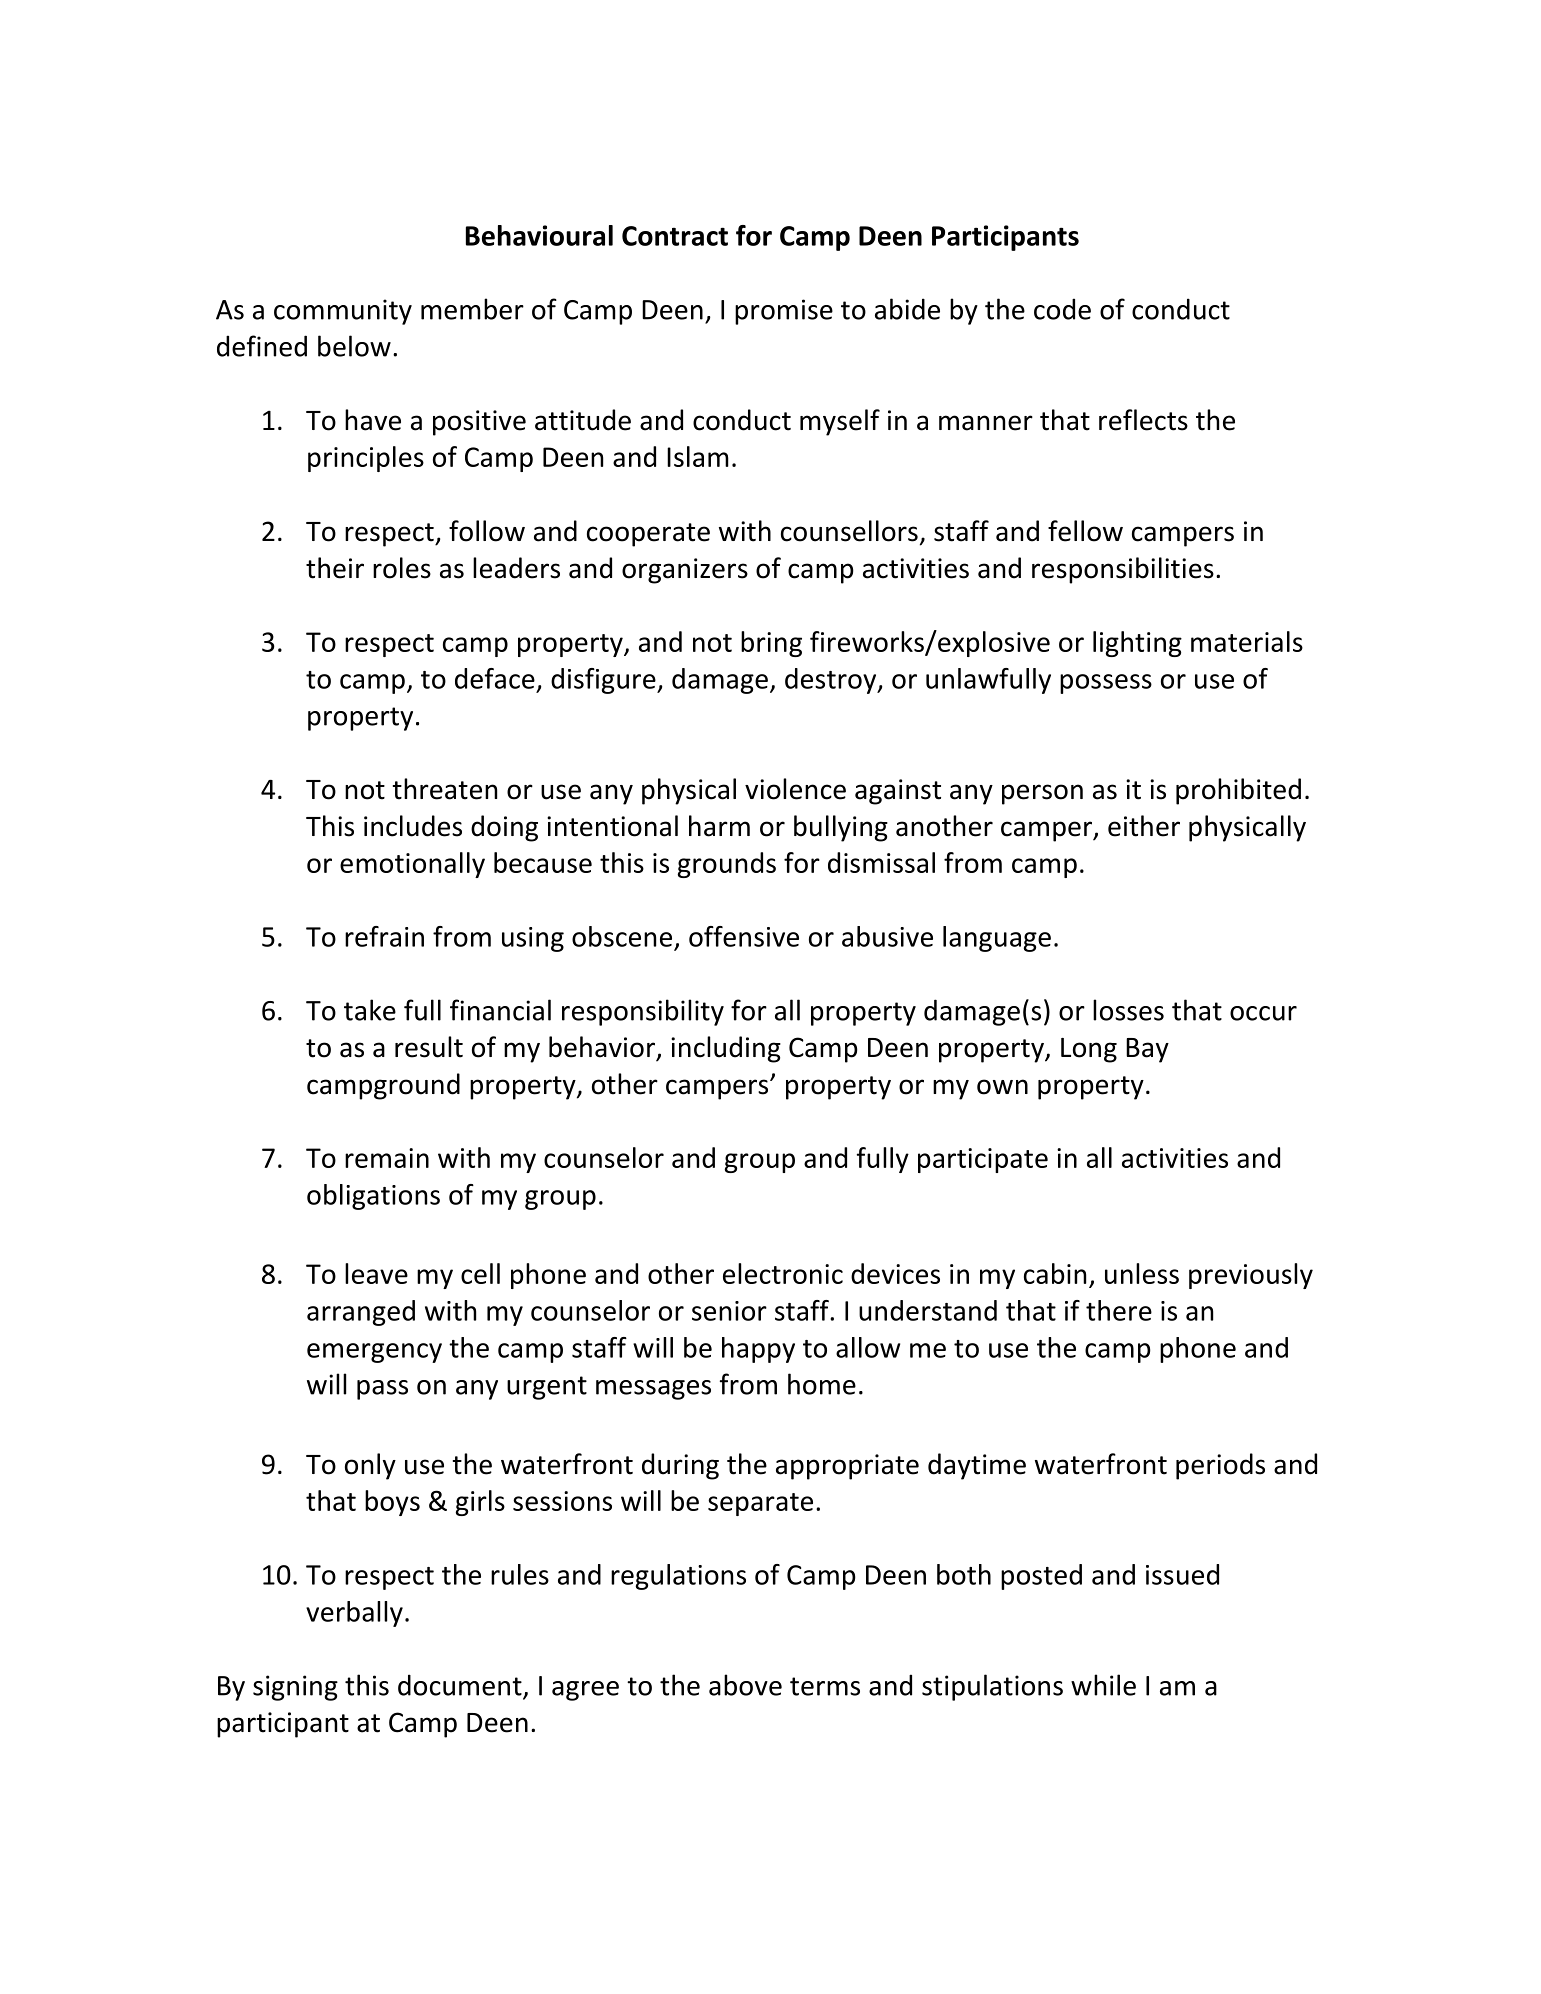  What do you see at coordinates (744, 936) in the screenshot?
I see `offensive` at bounding box center [744, 936].
